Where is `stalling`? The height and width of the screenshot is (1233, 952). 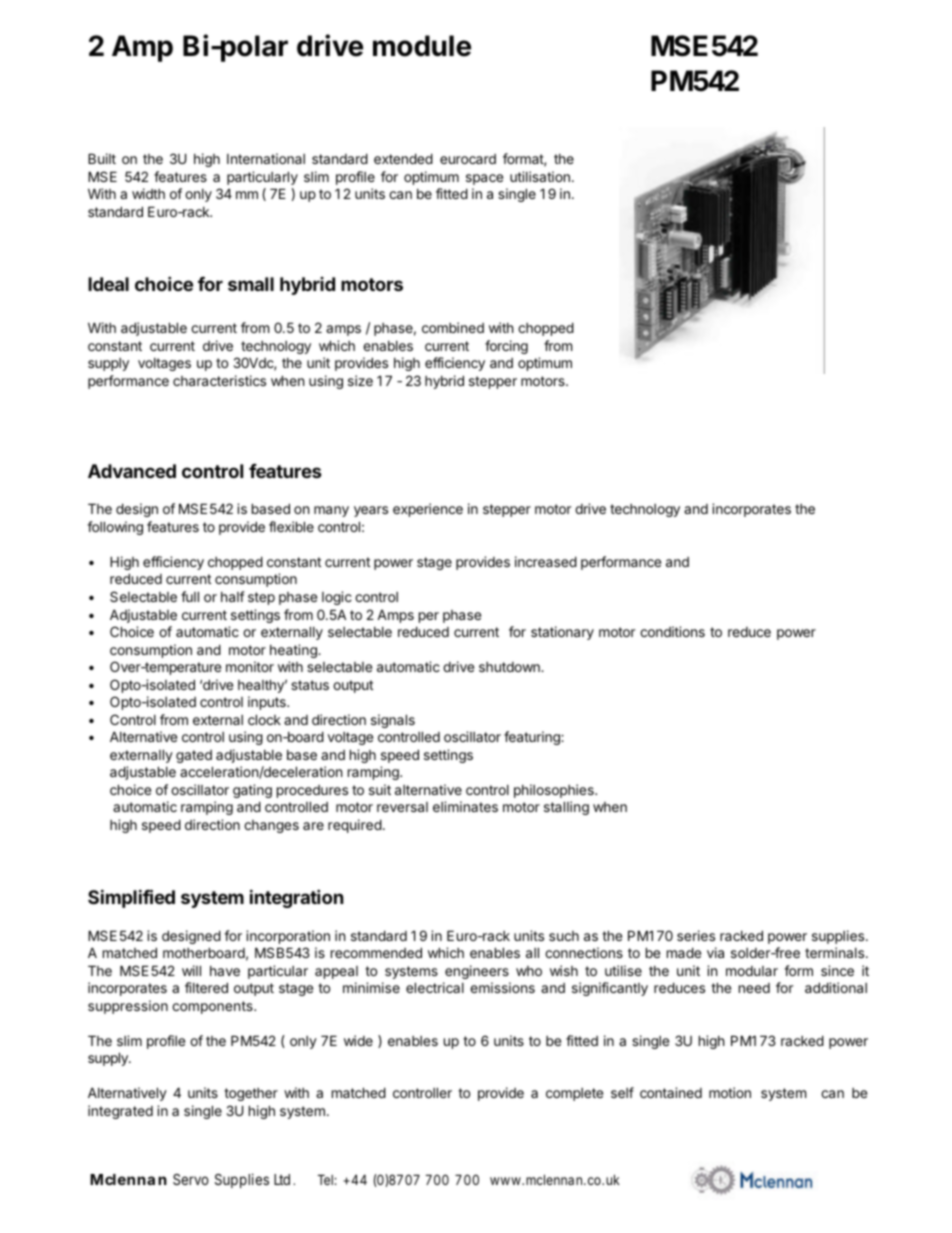 stalling is located at coordinates (566, 808).
